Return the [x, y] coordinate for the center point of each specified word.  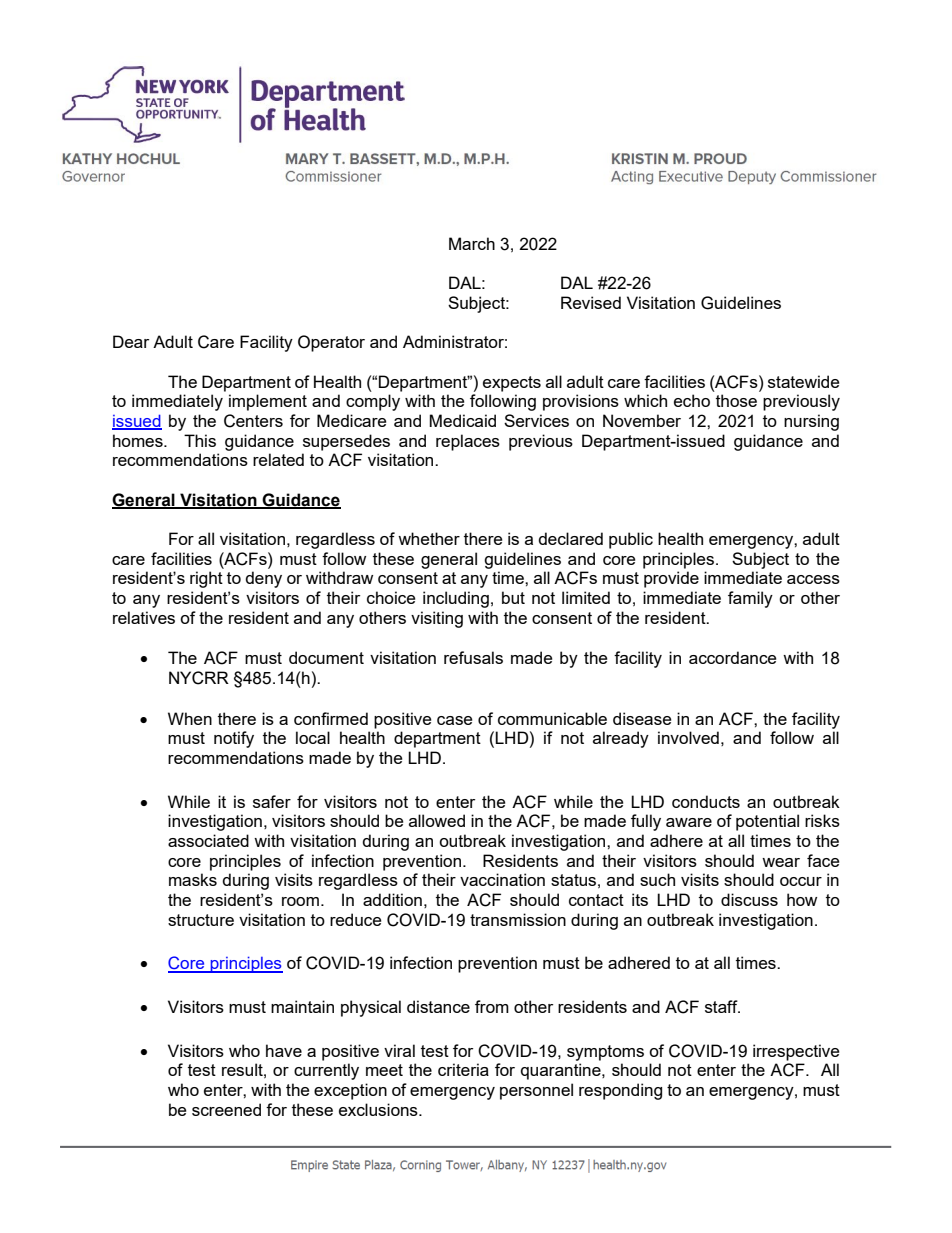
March [472, 243]
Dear [131, 341]
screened [226, 1109]
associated [208, 840]
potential [767, 822]
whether [429, 538]
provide [671, 579]
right [206, 579]
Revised [591, 302]
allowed [437, 820]
